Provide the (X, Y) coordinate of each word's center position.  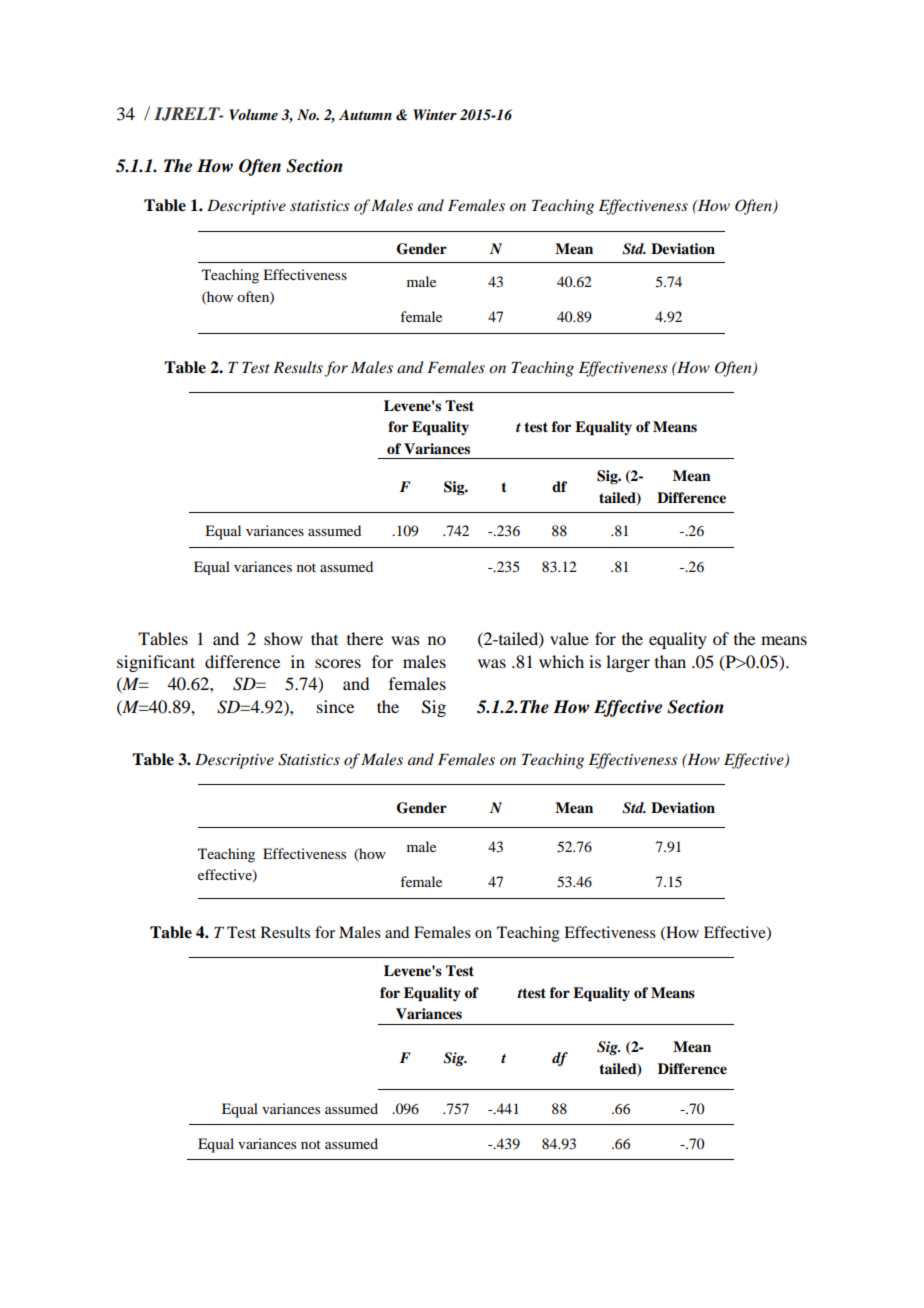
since (335, 706)
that (324, 638)
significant (156, 663)
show (283, 638)
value (569, 638)
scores (338, 663)
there (365, 638)
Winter (435, 114)
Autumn (365, 114)
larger (628, 663)
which (561, 661)
